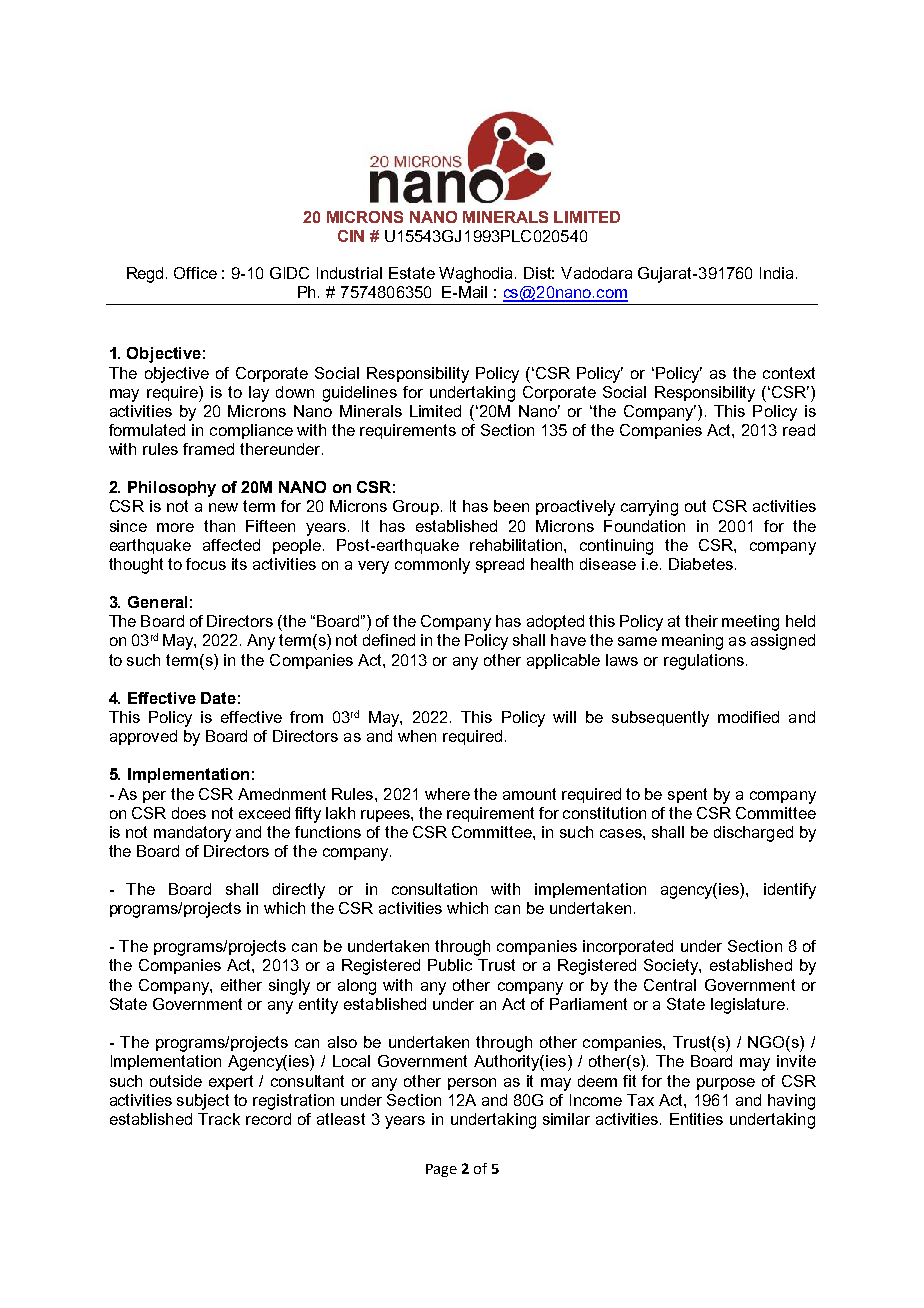 Image resolution: width=924 pixels, height=1308 pixels. I want to click on Track, so click(219, 1119).
